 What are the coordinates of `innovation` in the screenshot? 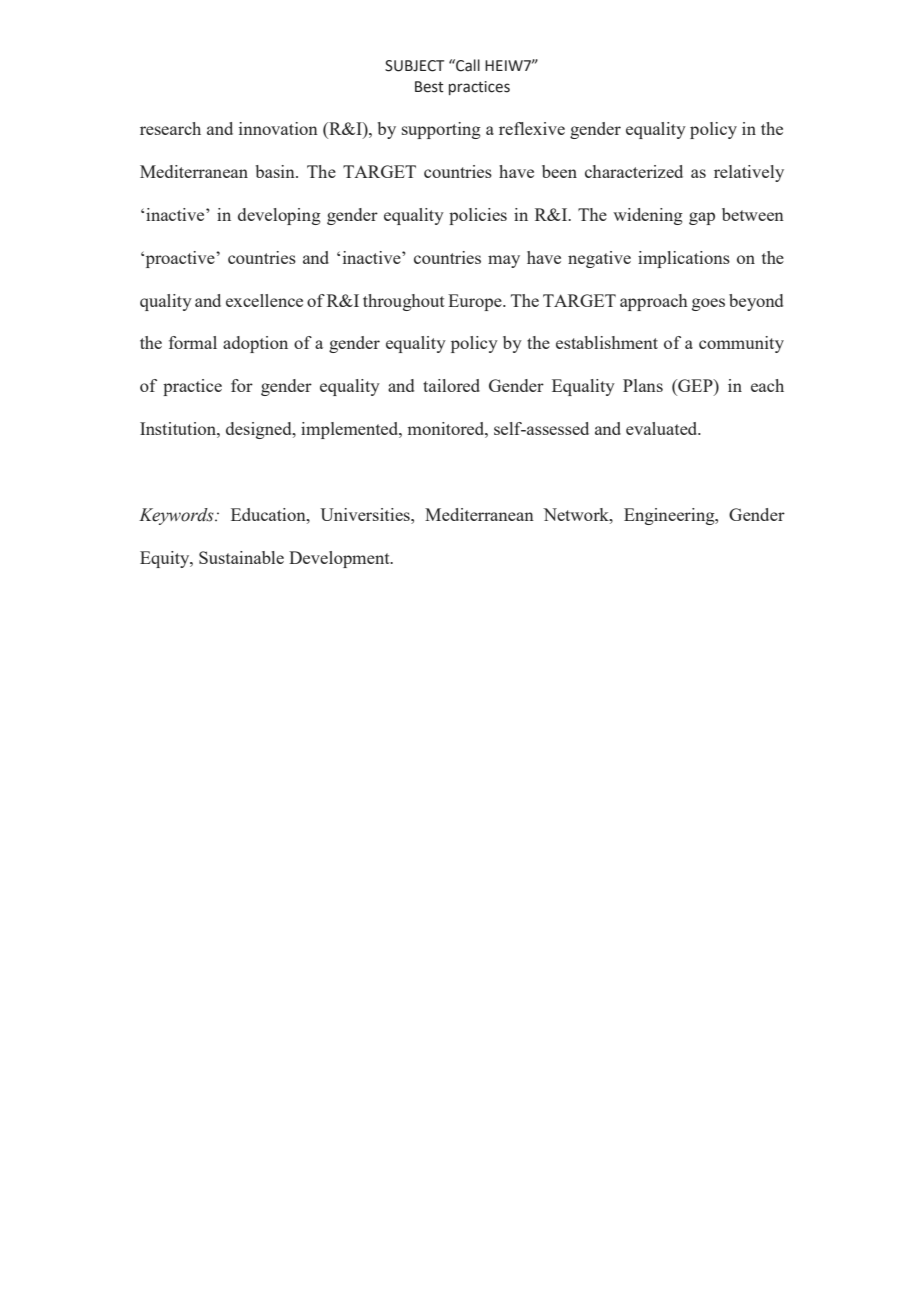 It's located at (278, 128).
